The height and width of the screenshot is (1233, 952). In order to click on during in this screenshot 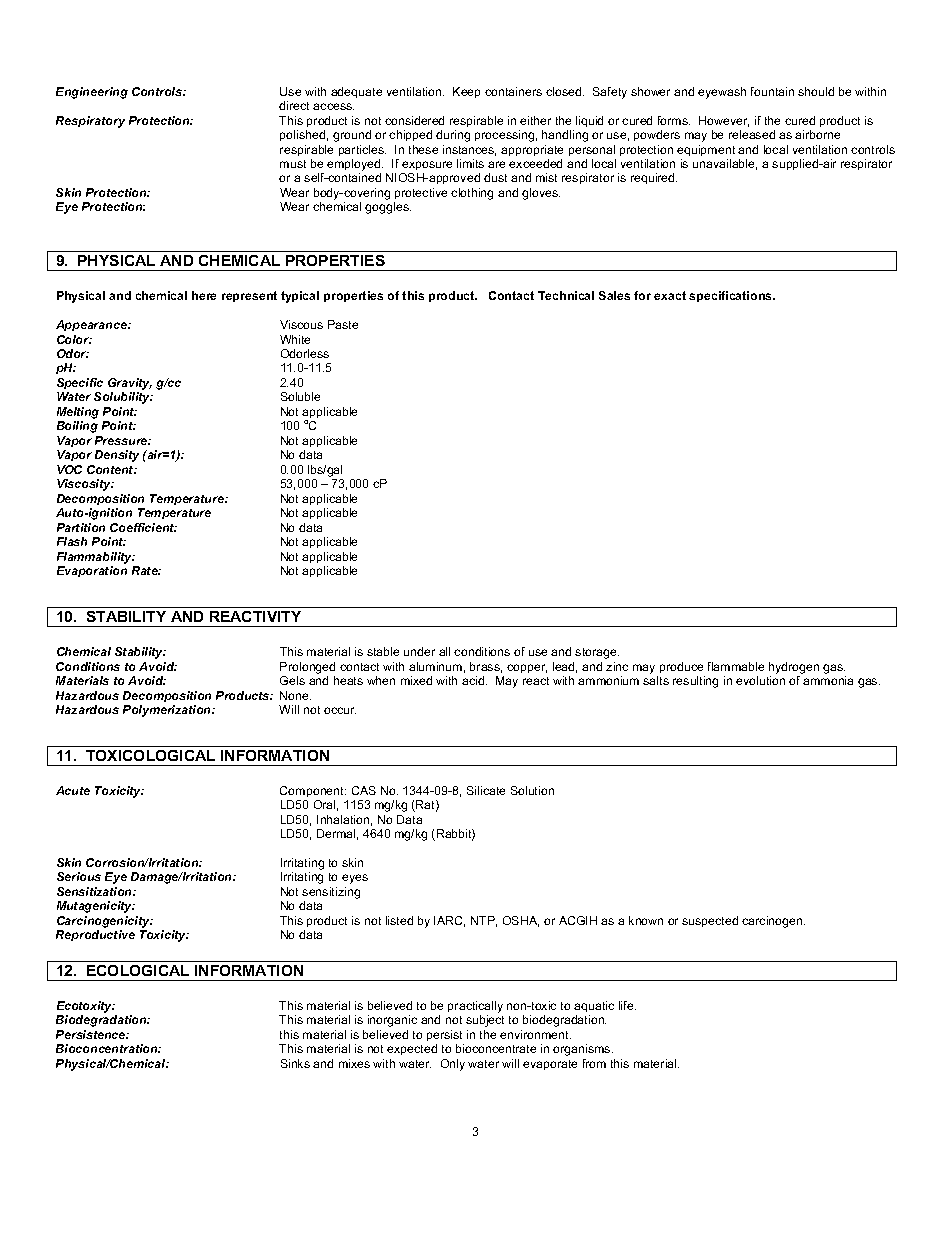, I will do `click(453, 136)`.
